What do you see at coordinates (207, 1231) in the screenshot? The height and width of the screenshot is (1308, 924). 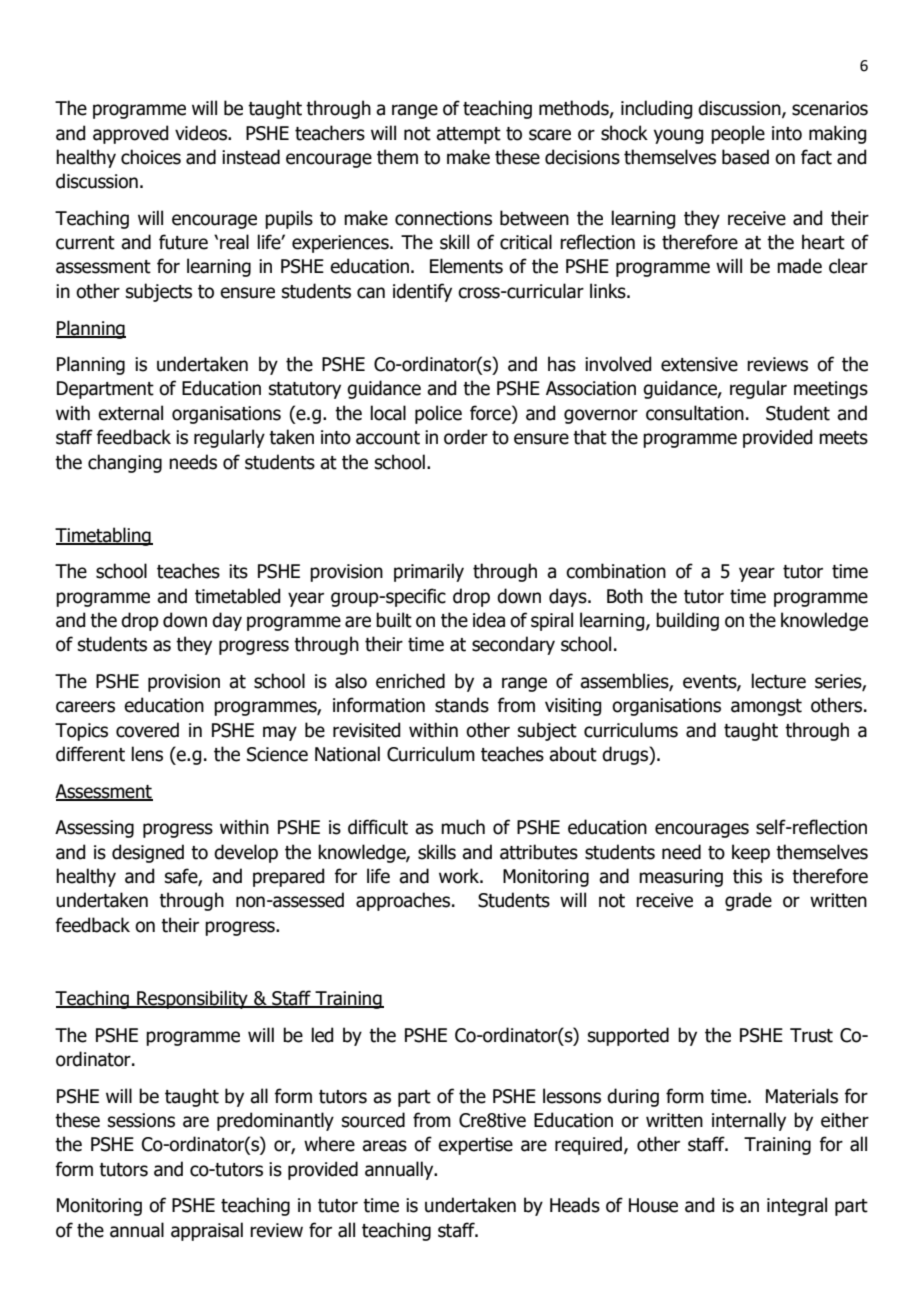 I see `appraisal` at bounding box center [207, 1231].
